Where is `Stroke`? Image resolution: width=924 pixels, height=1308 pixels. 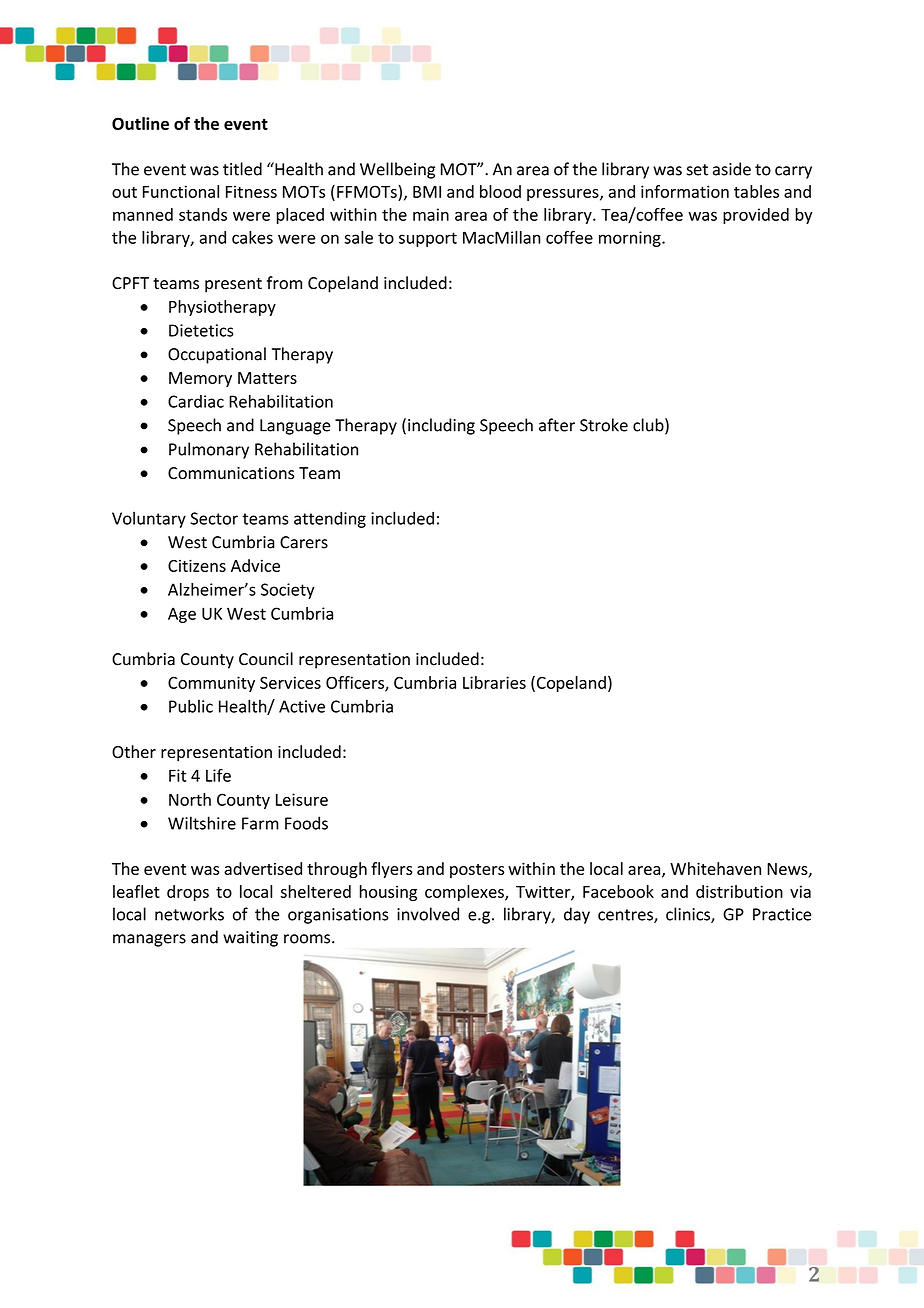 Stroke is located at coordinates (604, 425).
